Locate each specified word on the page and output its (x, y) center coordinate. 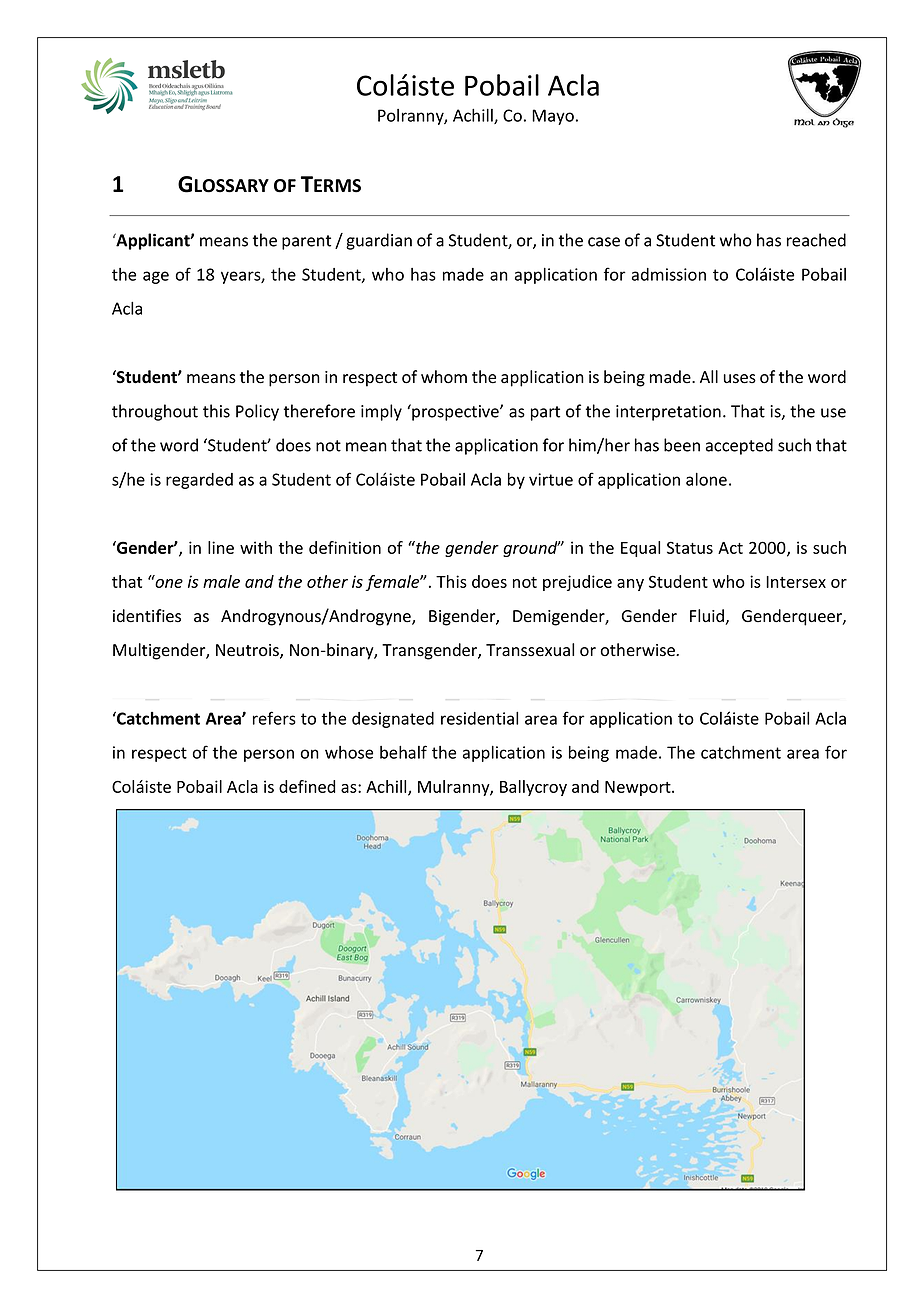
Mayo (553, 117)
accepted (739, 446)
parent (306, 242)
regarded (199, 481)
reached (816, 240)
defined (307, 786)
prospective (455, 412)
